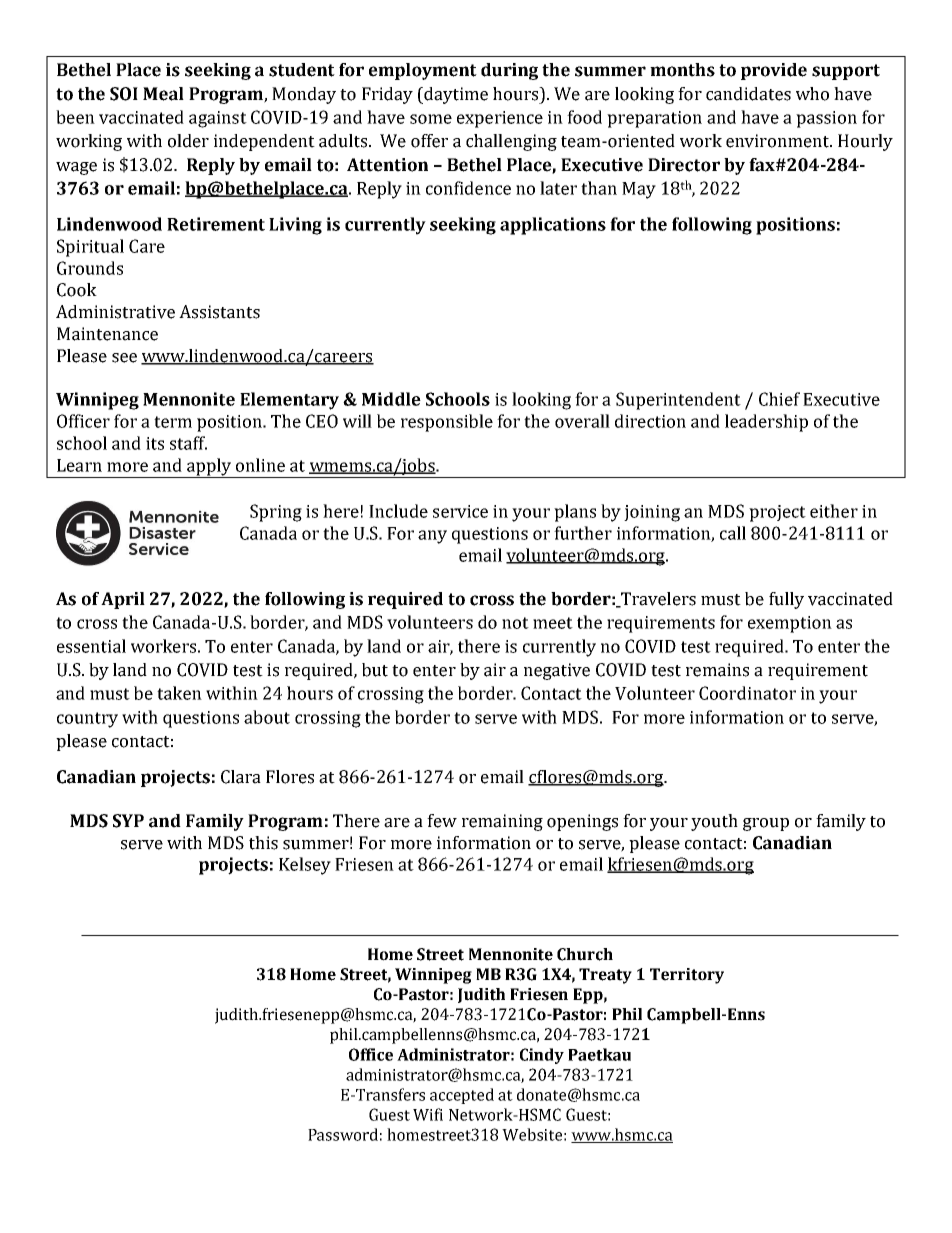  I want to click on SYP, so click(128, 821).
